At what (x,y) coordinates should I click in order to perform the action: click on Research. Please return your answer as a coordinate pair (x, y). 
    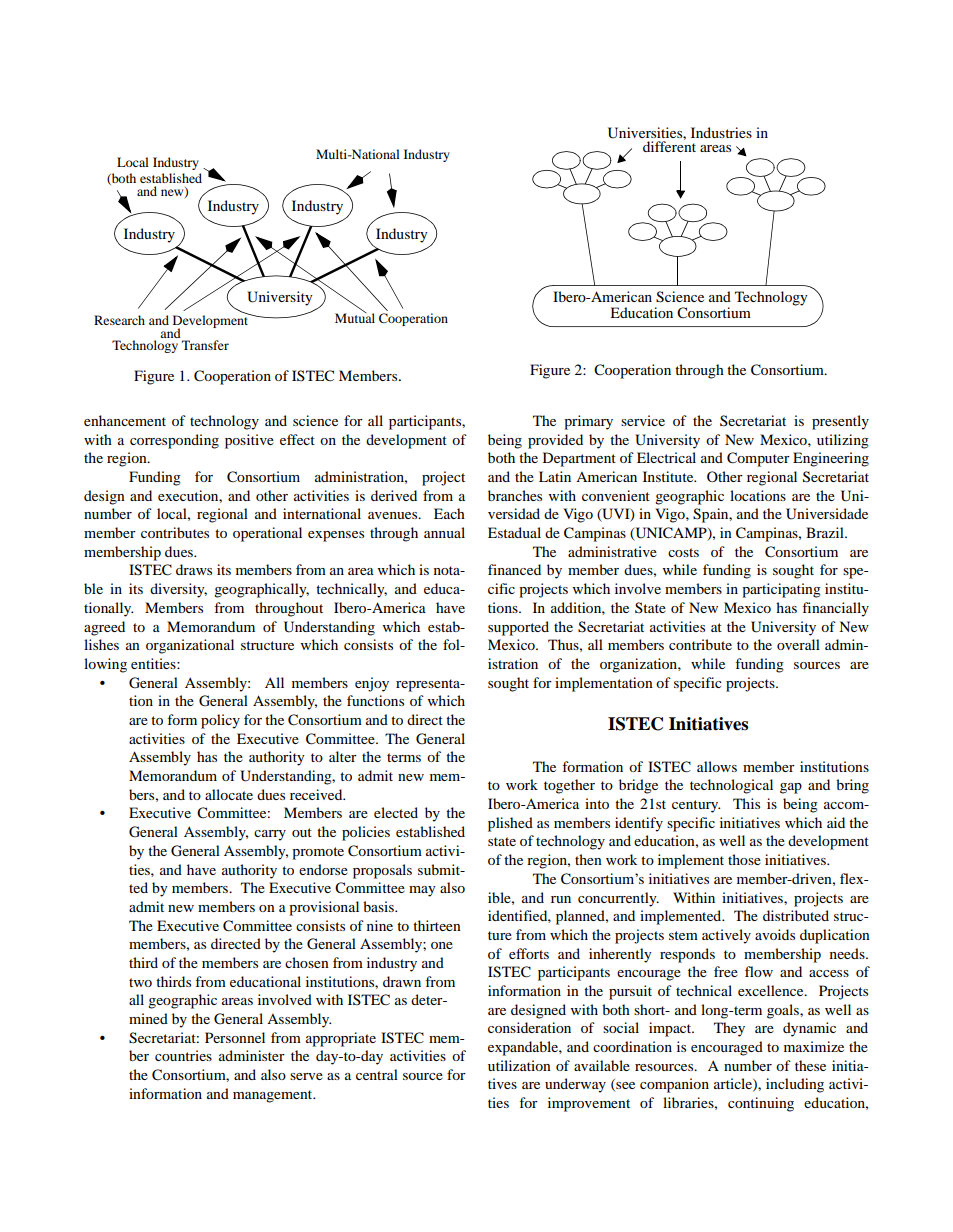
    Looking at the image, I should click on (119, 320).
